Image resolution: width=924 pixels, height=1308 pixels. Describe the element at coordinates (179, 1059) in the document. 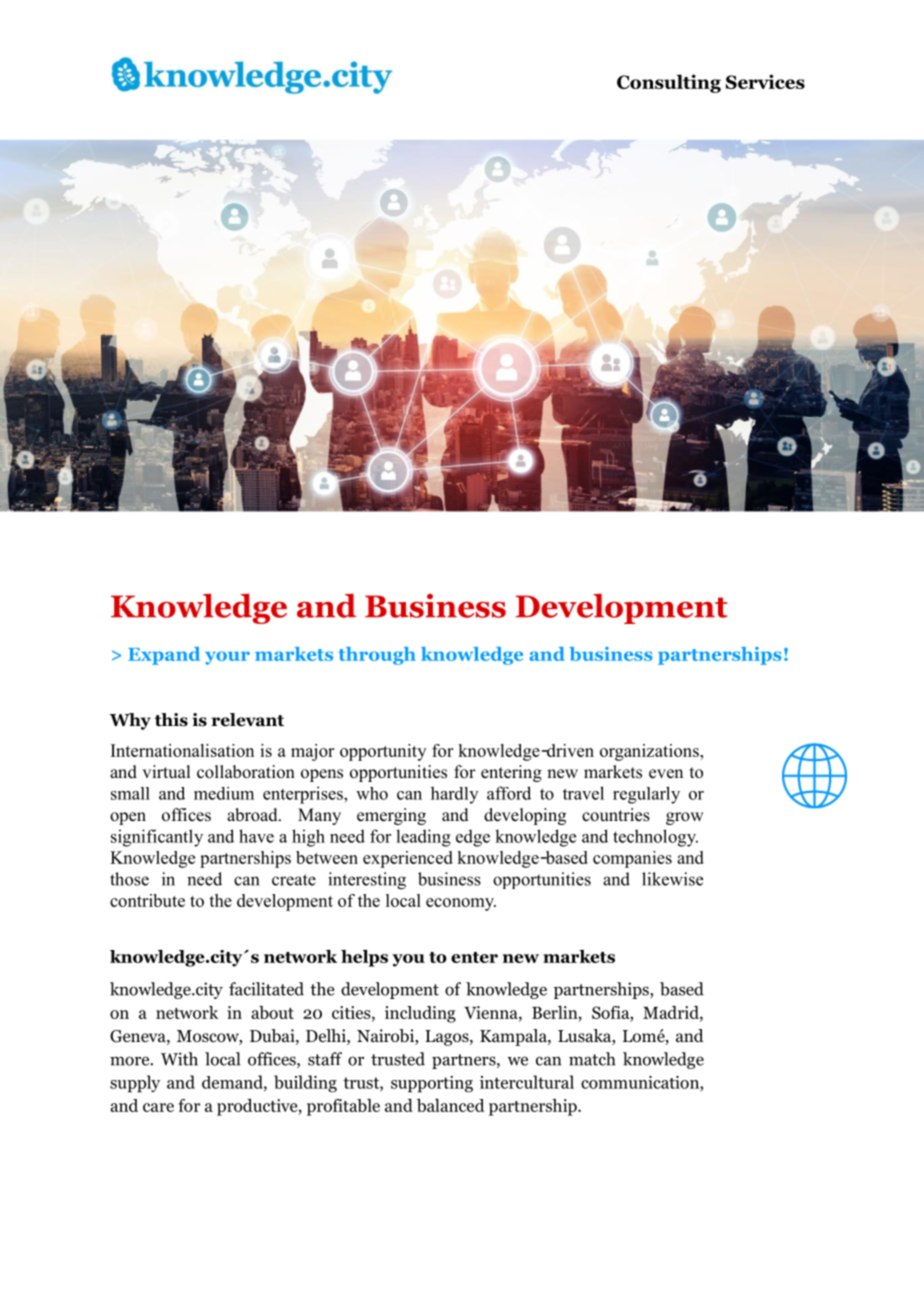

I see `With` at that location.
